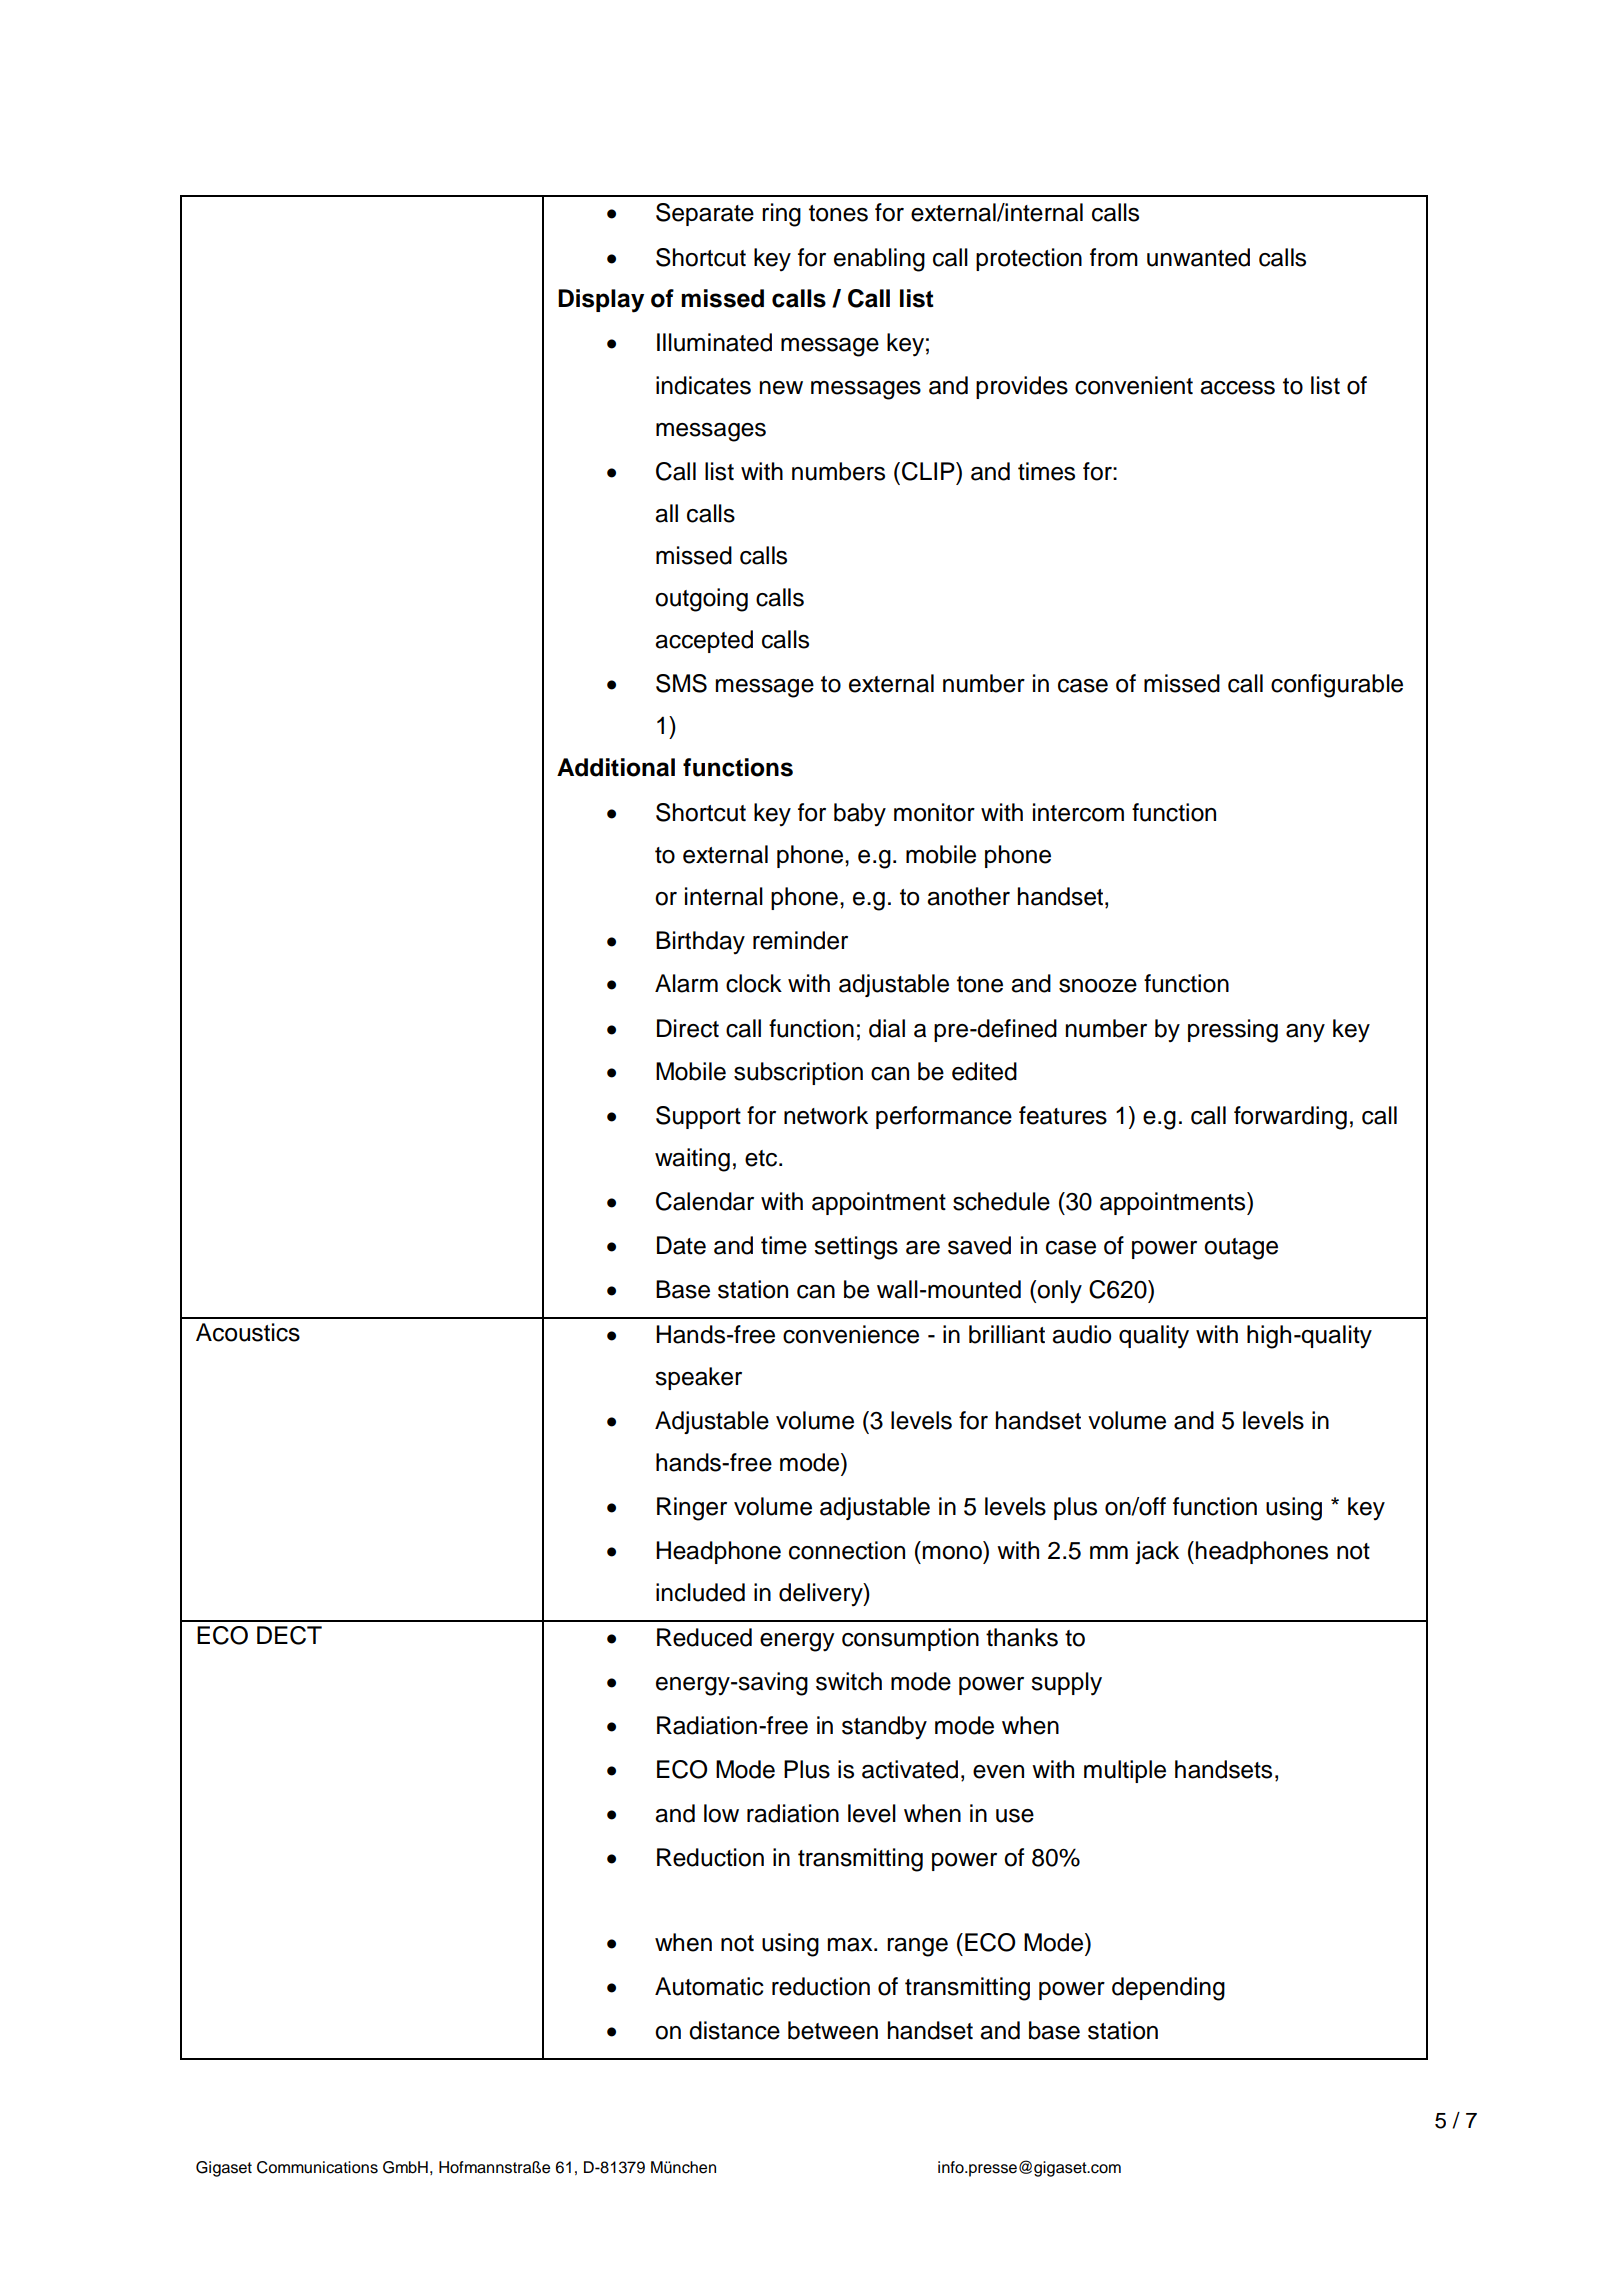 The image size is (1618, 2288). What do you see at coordinates (800, 940) in the screenshot?
I see `reminder` at bounding box center [800, 940].
